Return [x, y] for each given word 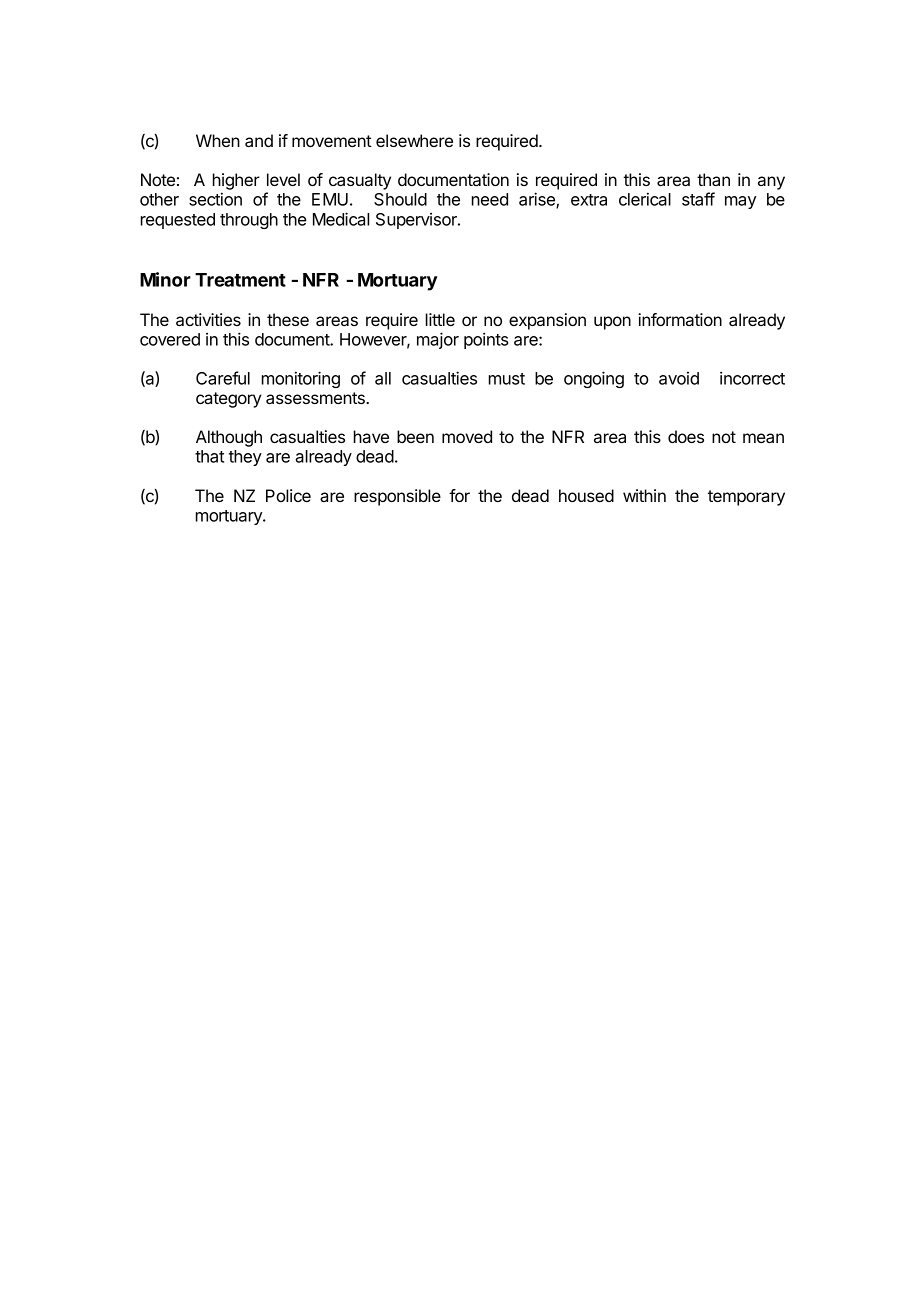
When [218, 140]
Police [288, 495]
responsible [397, 497]
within [644, 495]
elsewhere [414, 140]
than [713, 179]
